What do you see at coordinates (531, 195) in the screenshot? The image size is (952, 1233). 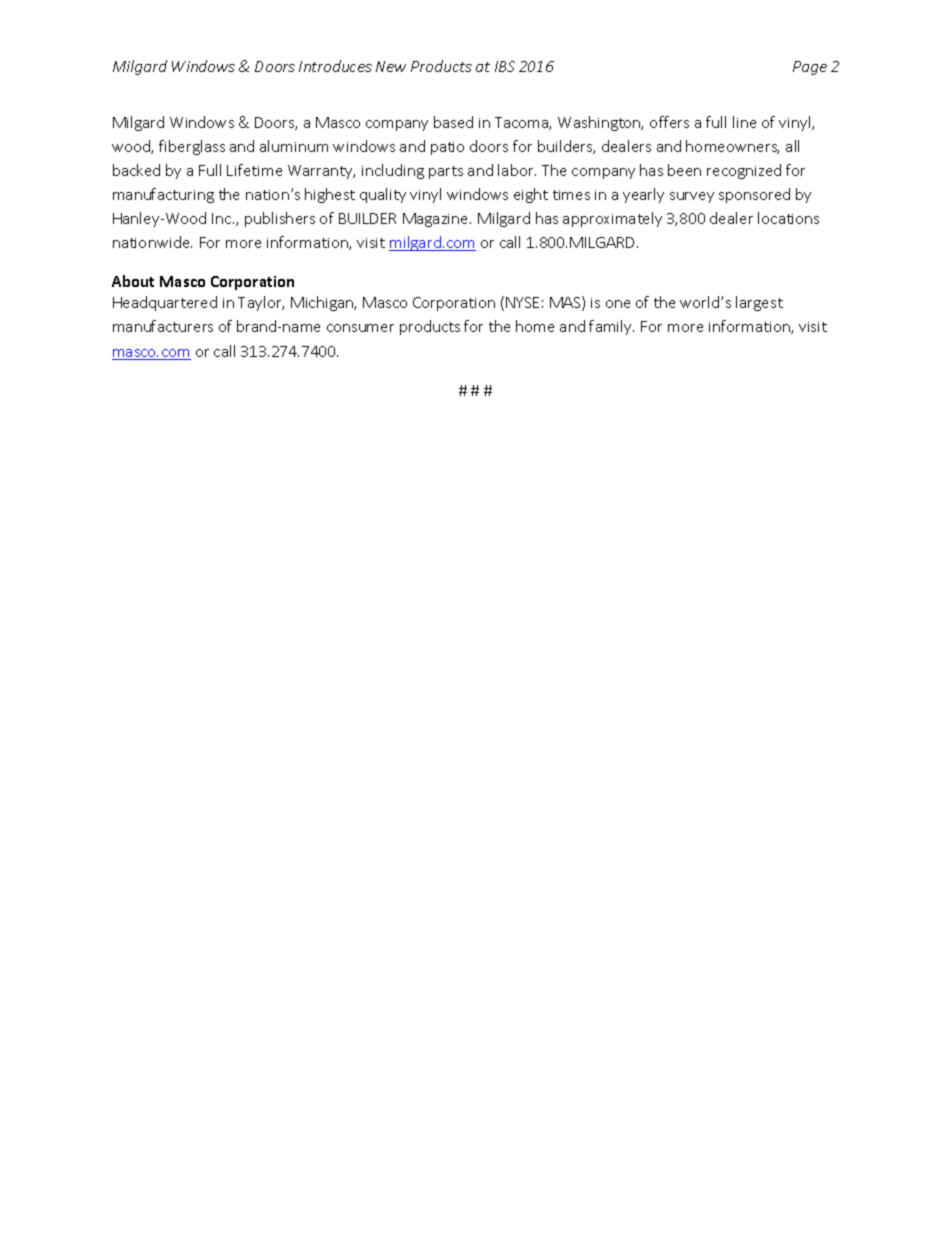 I see `eight` at bounding box center [531, 195].
